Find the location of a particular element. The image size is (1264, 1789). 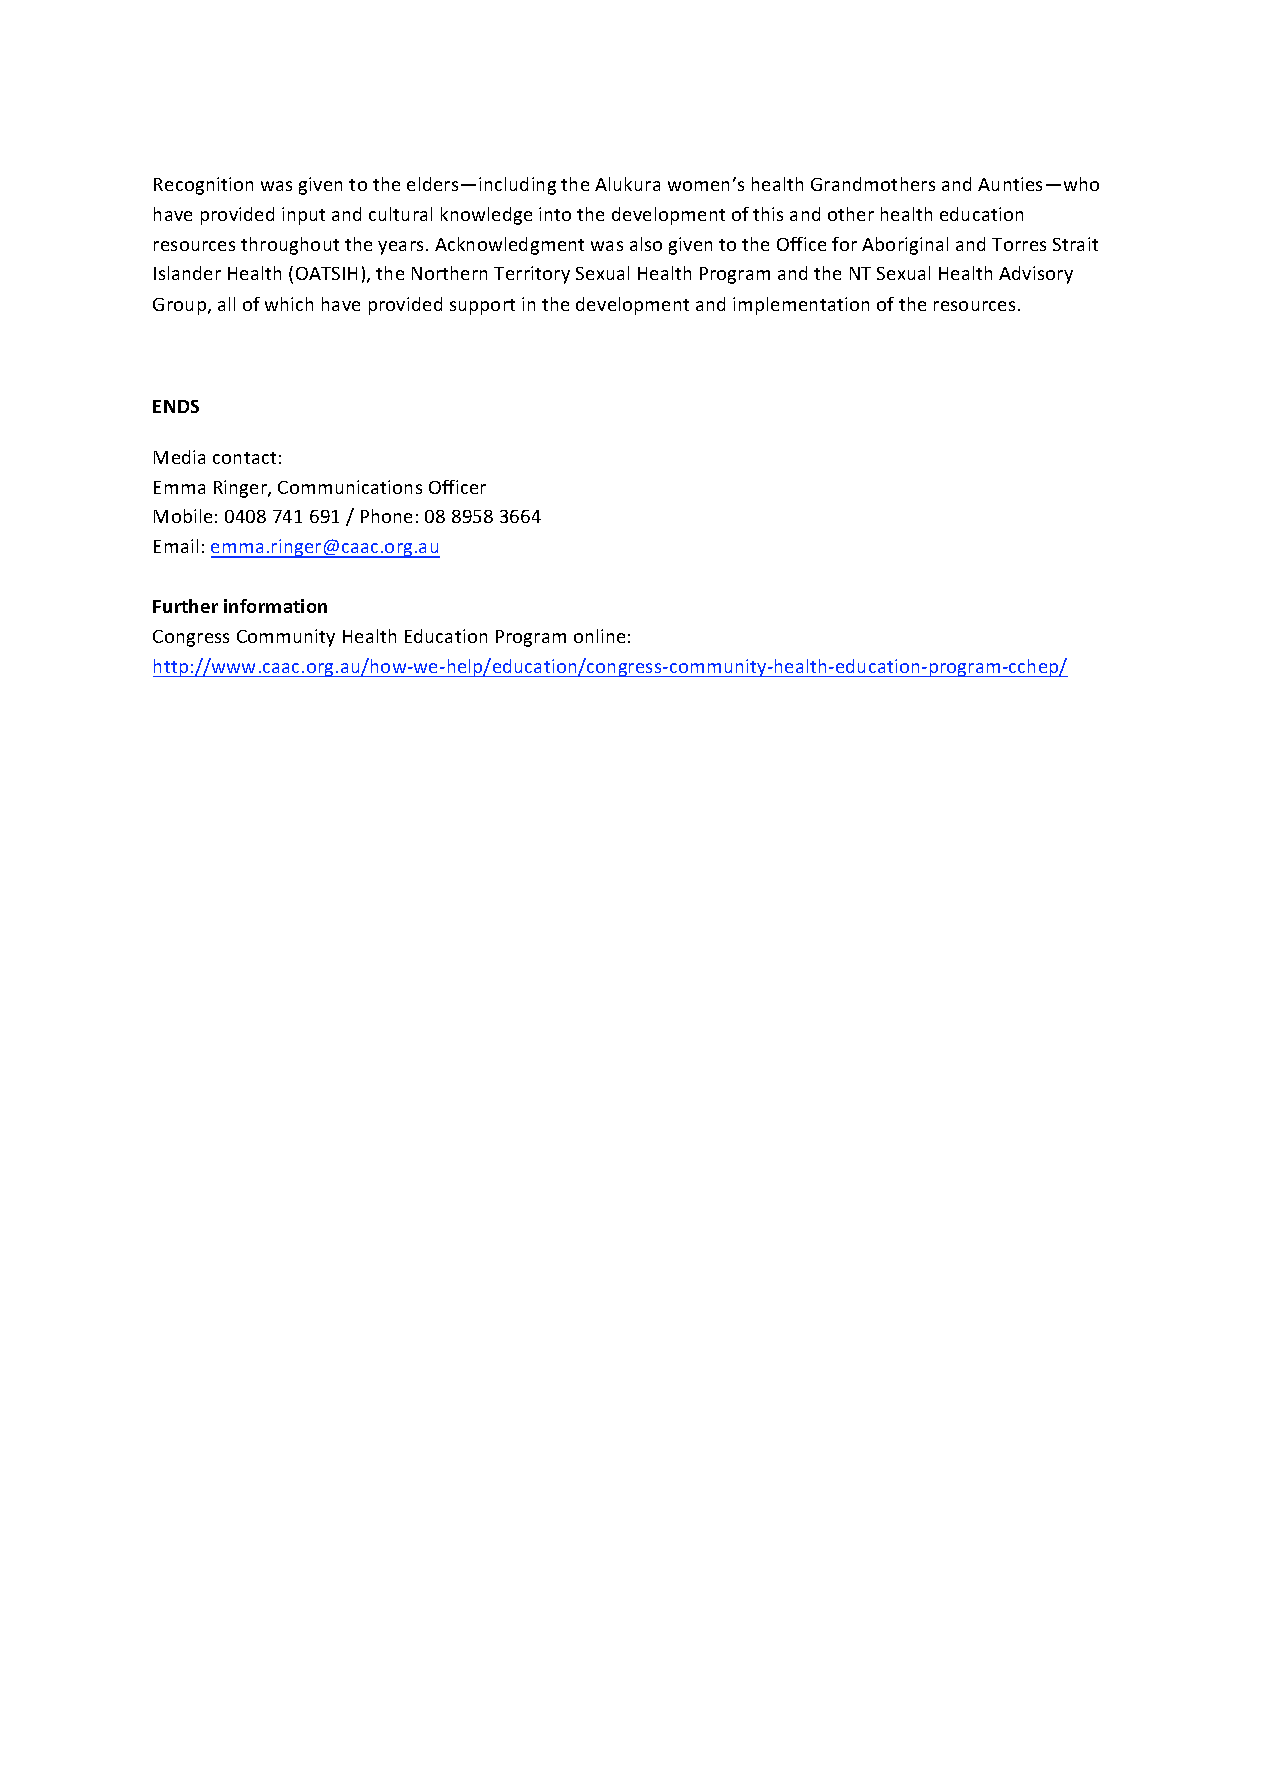

into is located at coordinates (555, 214).
